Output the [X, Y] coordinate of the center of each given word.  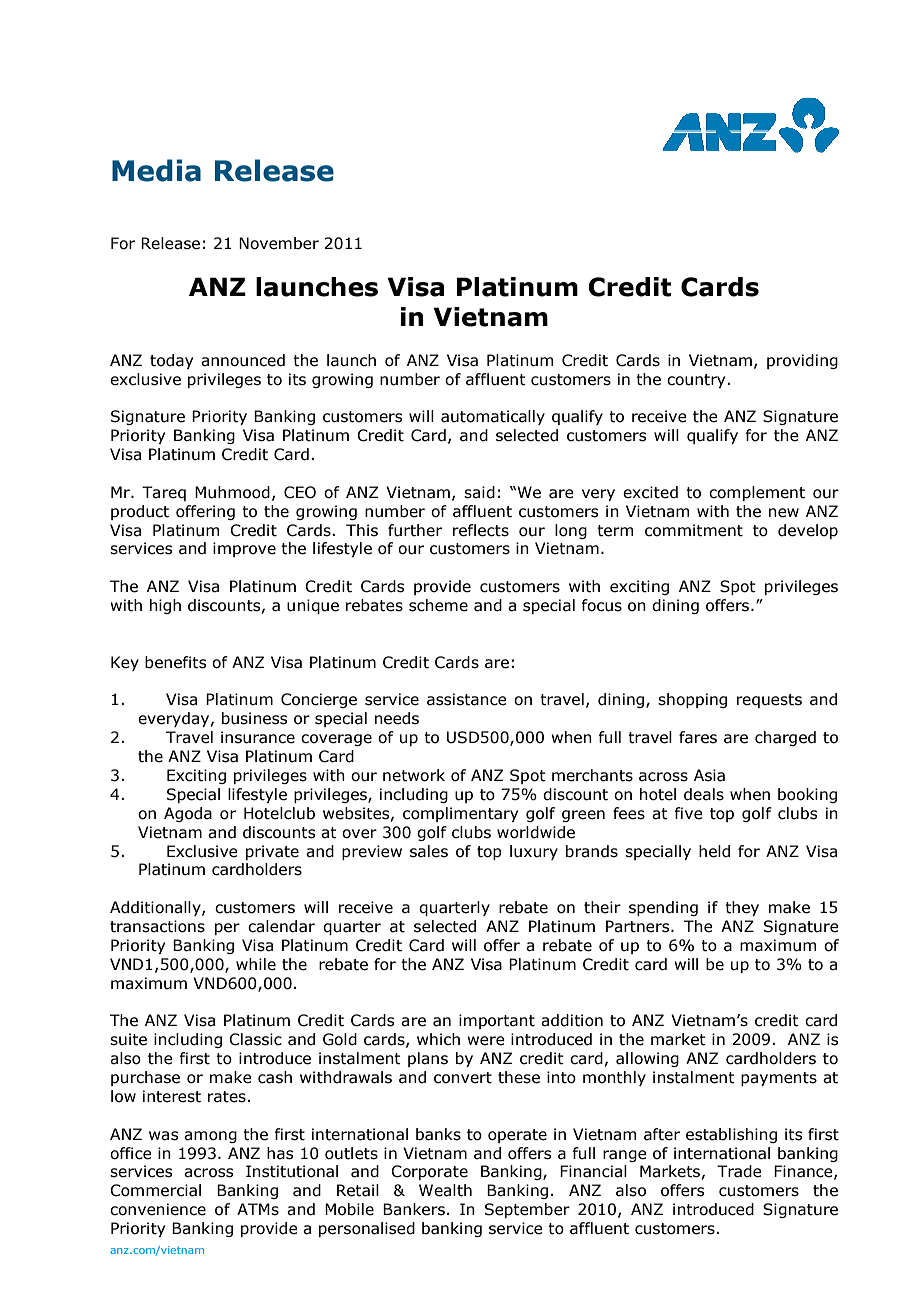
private [272, 852]
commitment [694, 530]
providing [802, 361]
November [279, 243]
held [714, 851]
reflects [481, 530]
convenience [158, 1209]
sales [429, 851]
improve [244, 549]
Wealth [445, 1190]
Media [156, 170]
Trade [739, 1171]
